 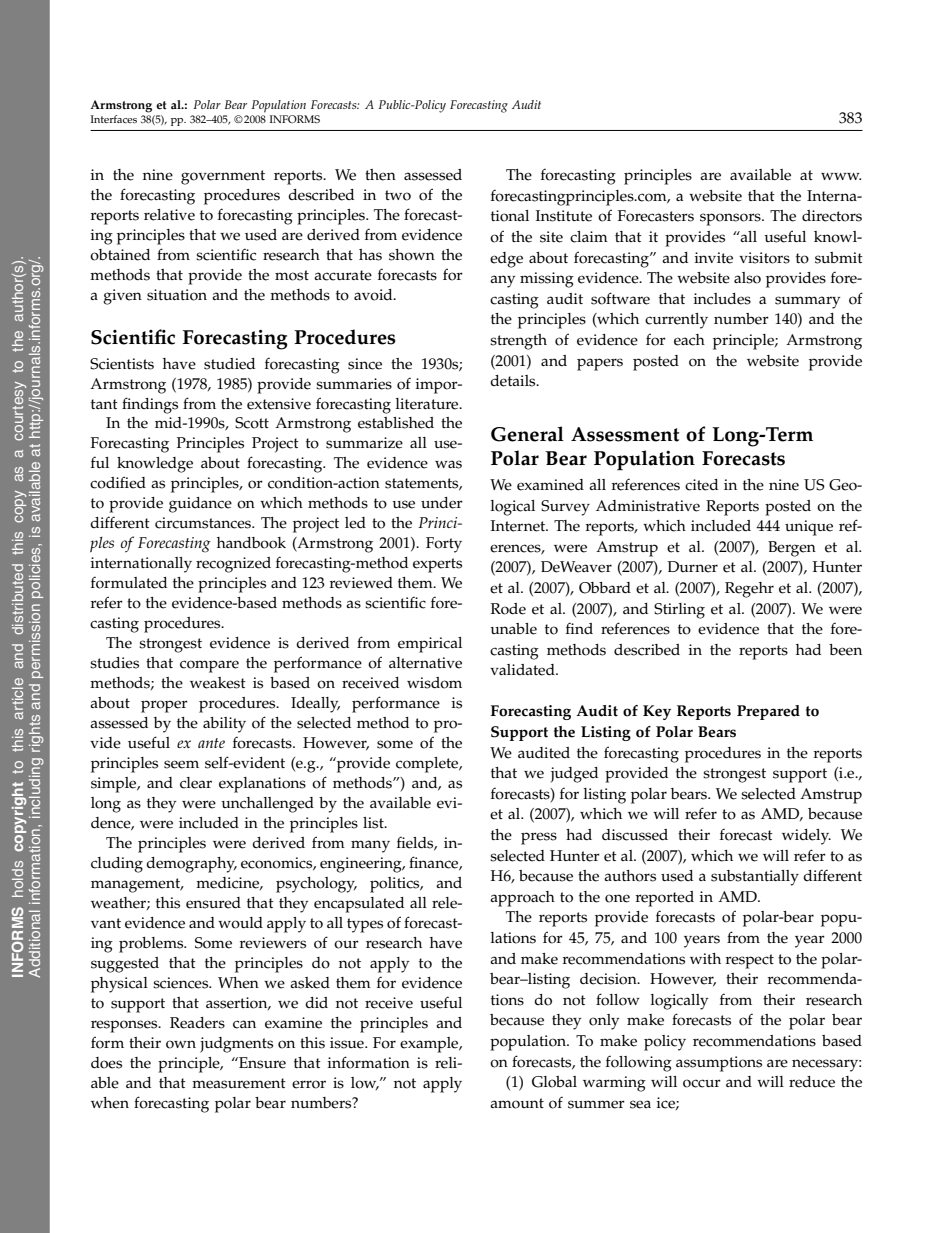 I want to click on studied, so click(x=229, y=364).
